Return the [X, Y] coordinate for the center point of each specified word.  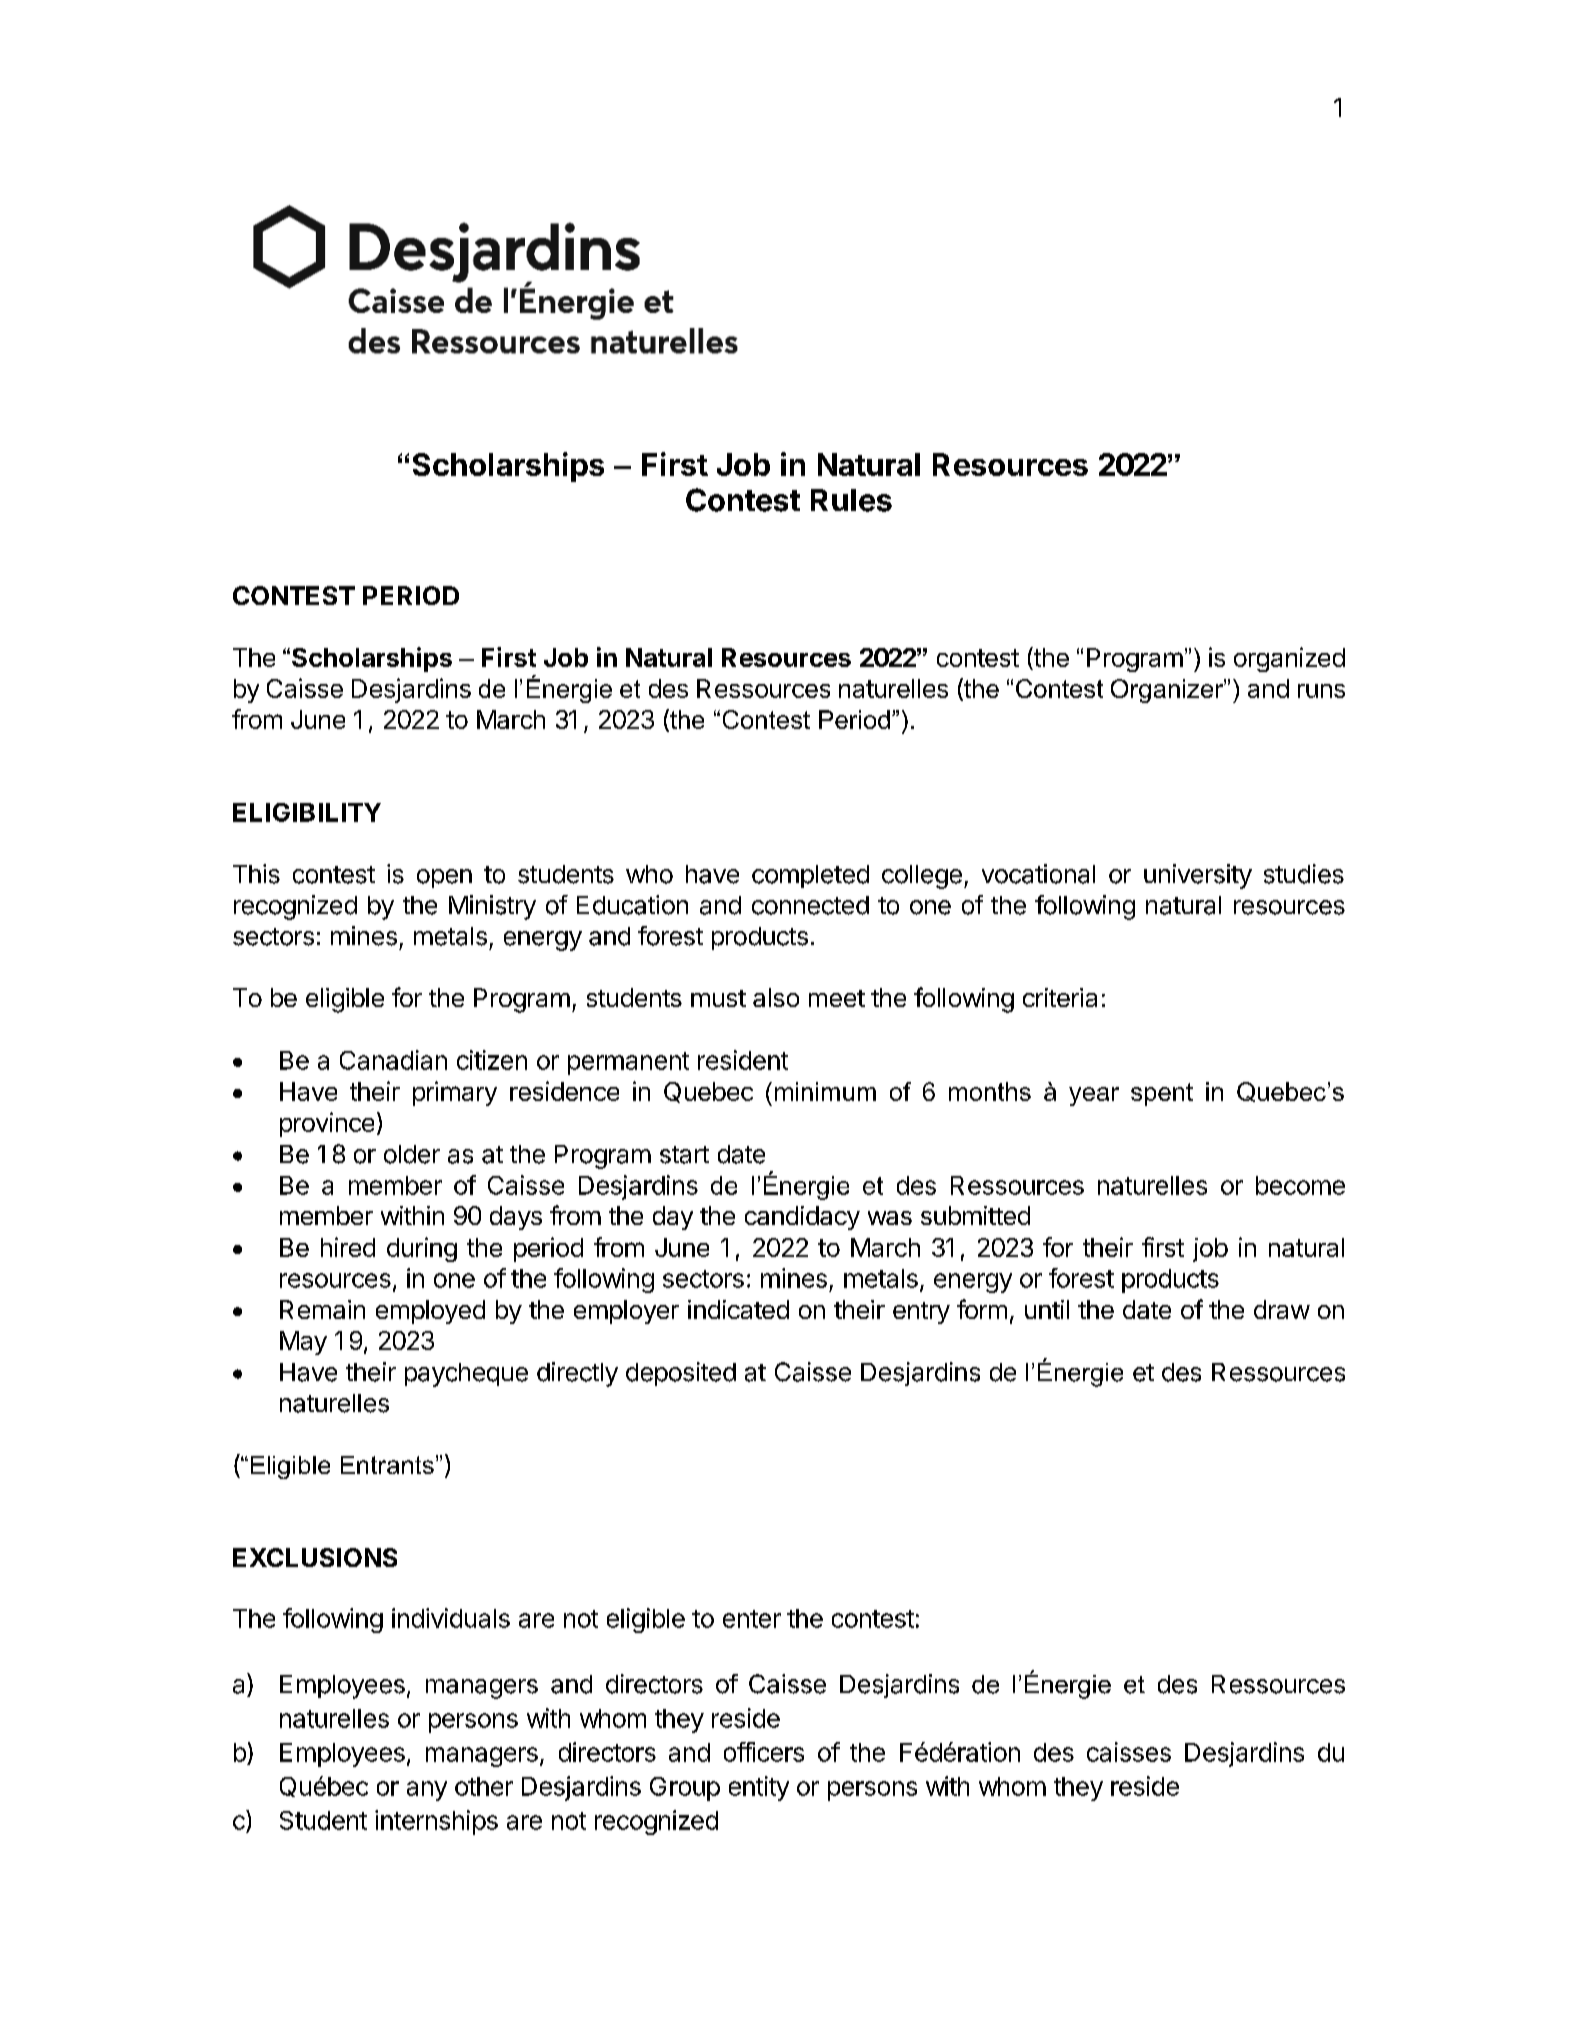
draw [1282, 1309]
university [1198, 876]
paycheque [466, 1375]
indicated [738, 1309]
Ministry [492, 907]
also [776, 997]
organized [1289, 659]
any [427, 1791]
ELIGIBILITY [307, 812]
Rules [851, 500]
